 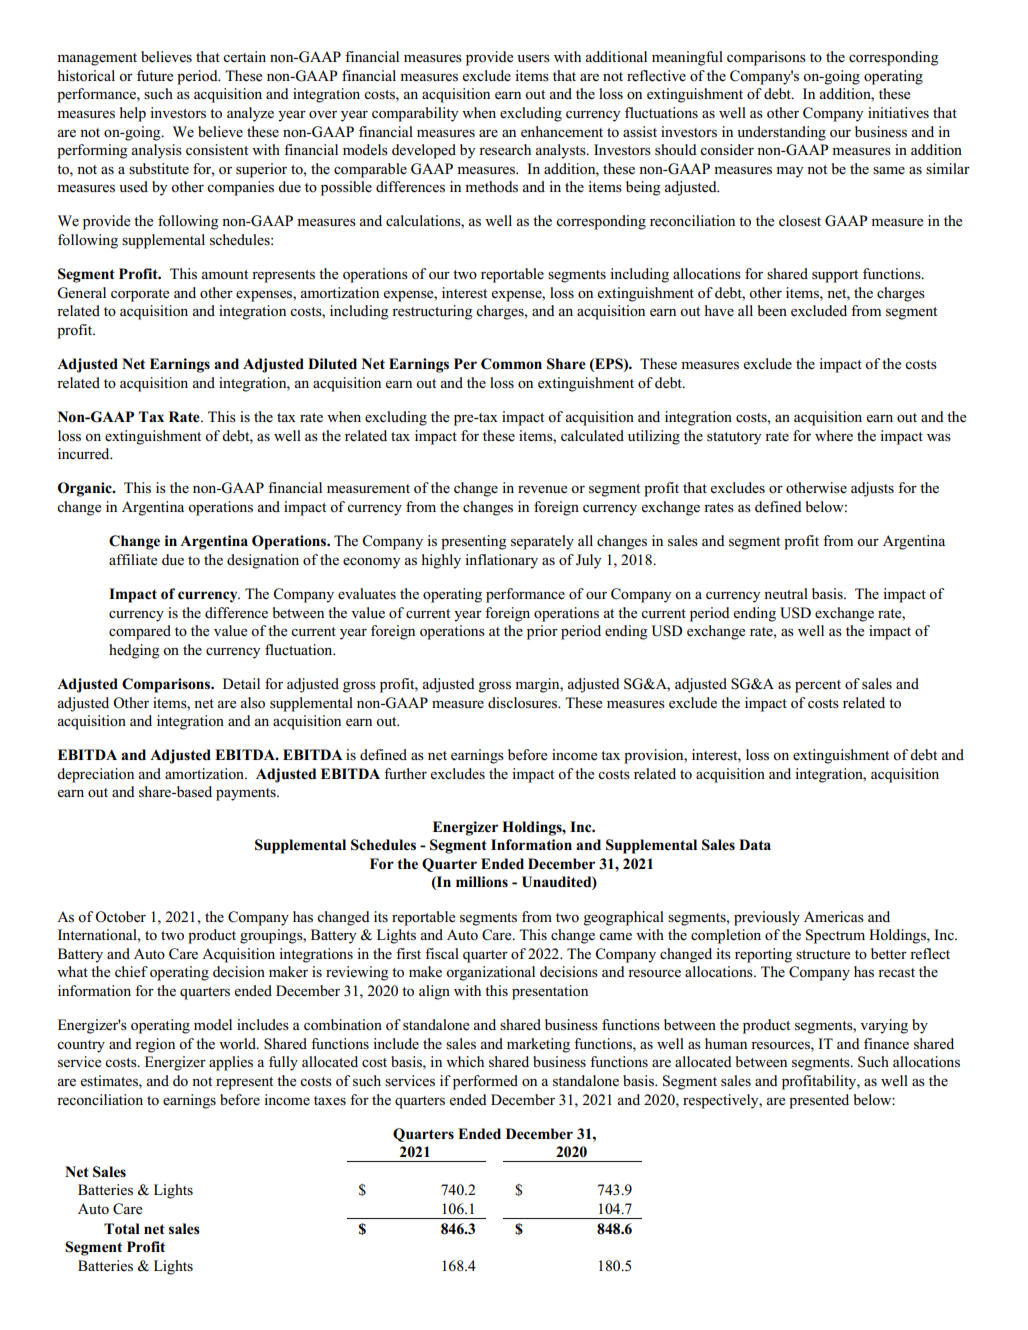 I want to click on Total, so click(x=122, y=1229).
